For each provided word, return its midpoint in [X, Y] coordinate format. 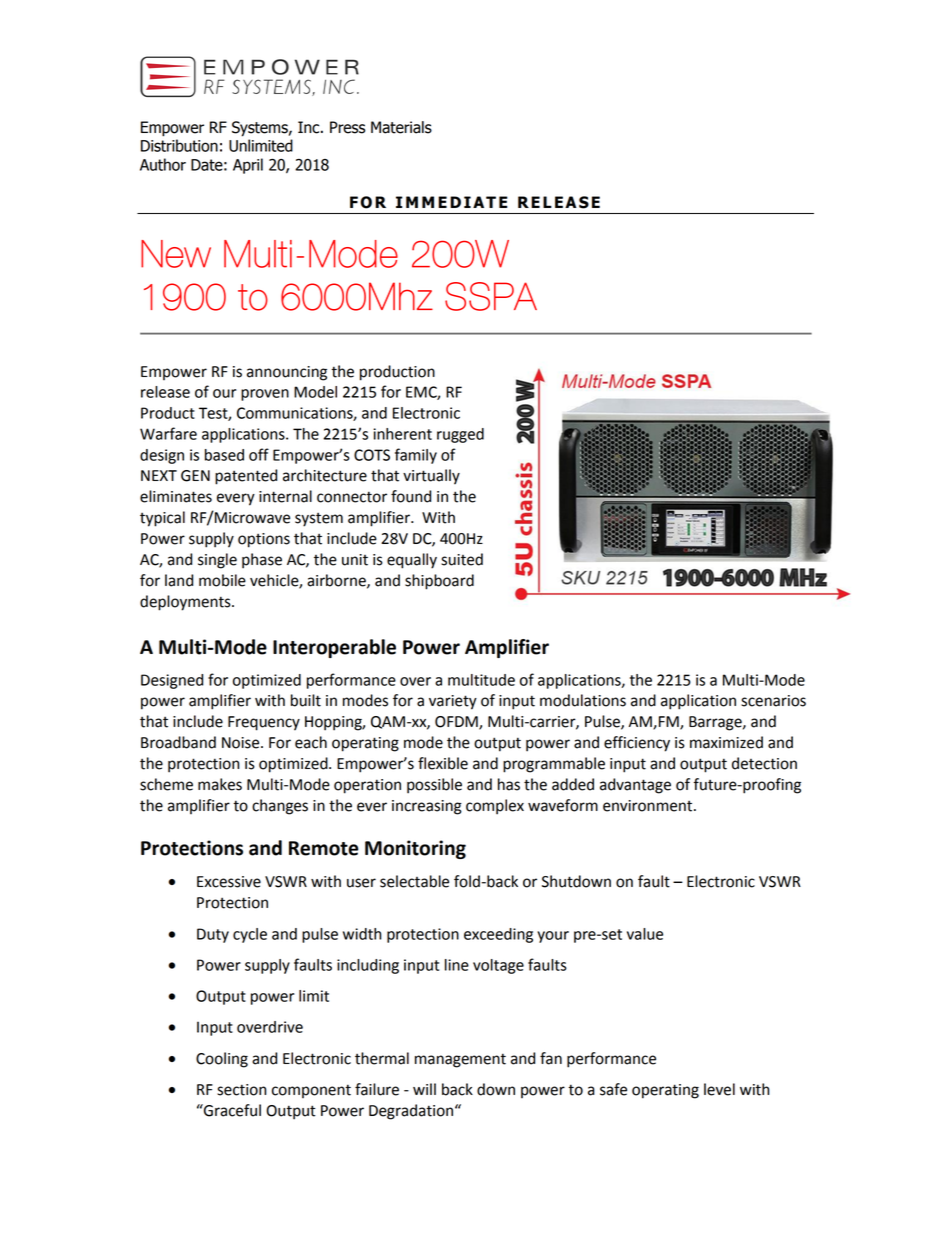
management [460, 1060]
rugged [460, 435]
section [241, 1090]
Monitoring [415, 849]
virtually [431, 477]
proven [265, 395]
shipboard [439, 582]
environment [649, 806]
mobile [222, 580]
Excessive [229, 882]
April [248, 166]
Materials [401, 127]
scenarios [773, 701]
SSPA [491, 296]
